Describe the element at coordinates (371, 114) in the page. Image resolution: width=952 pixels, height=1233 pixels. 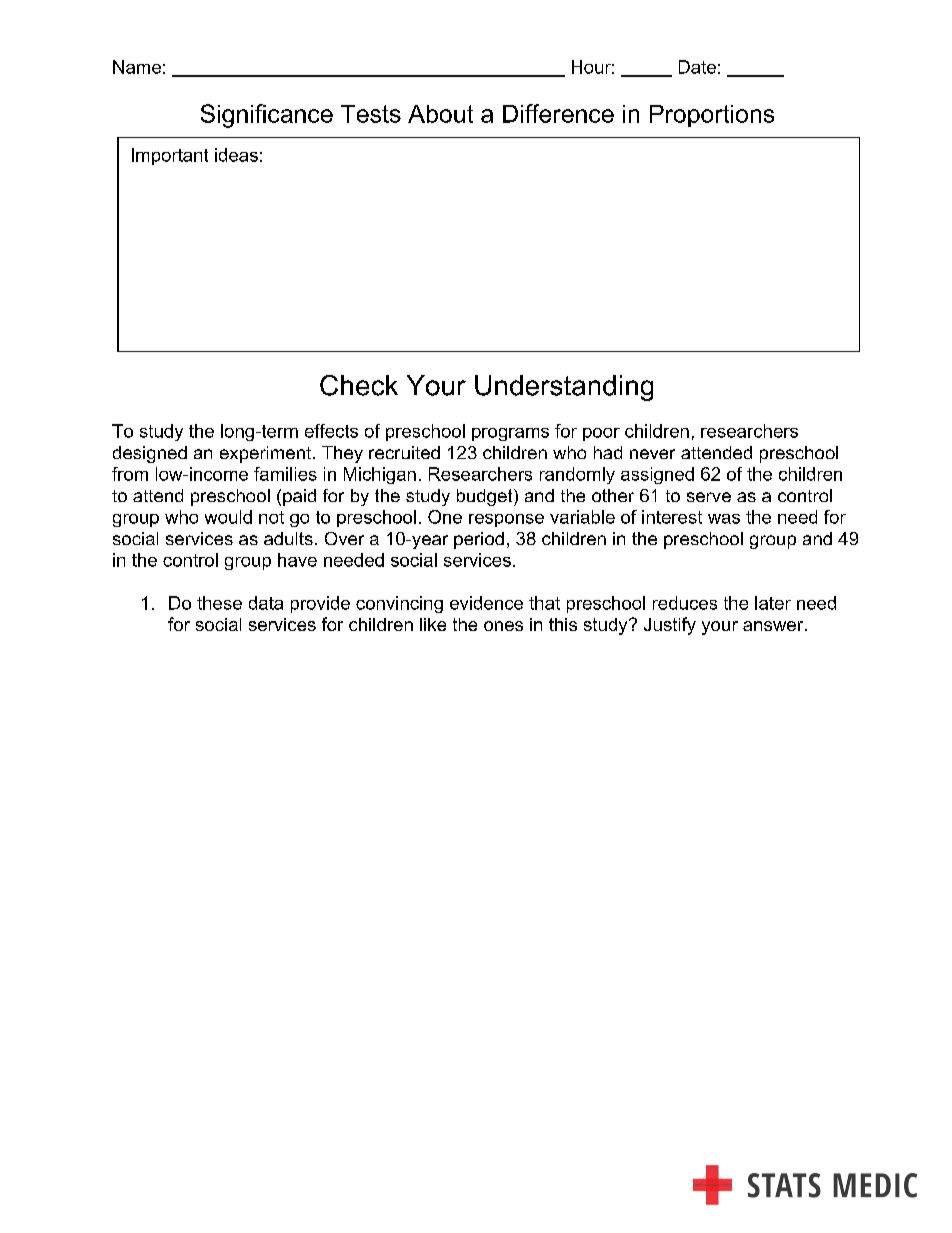
I see `Tests` at that location.
